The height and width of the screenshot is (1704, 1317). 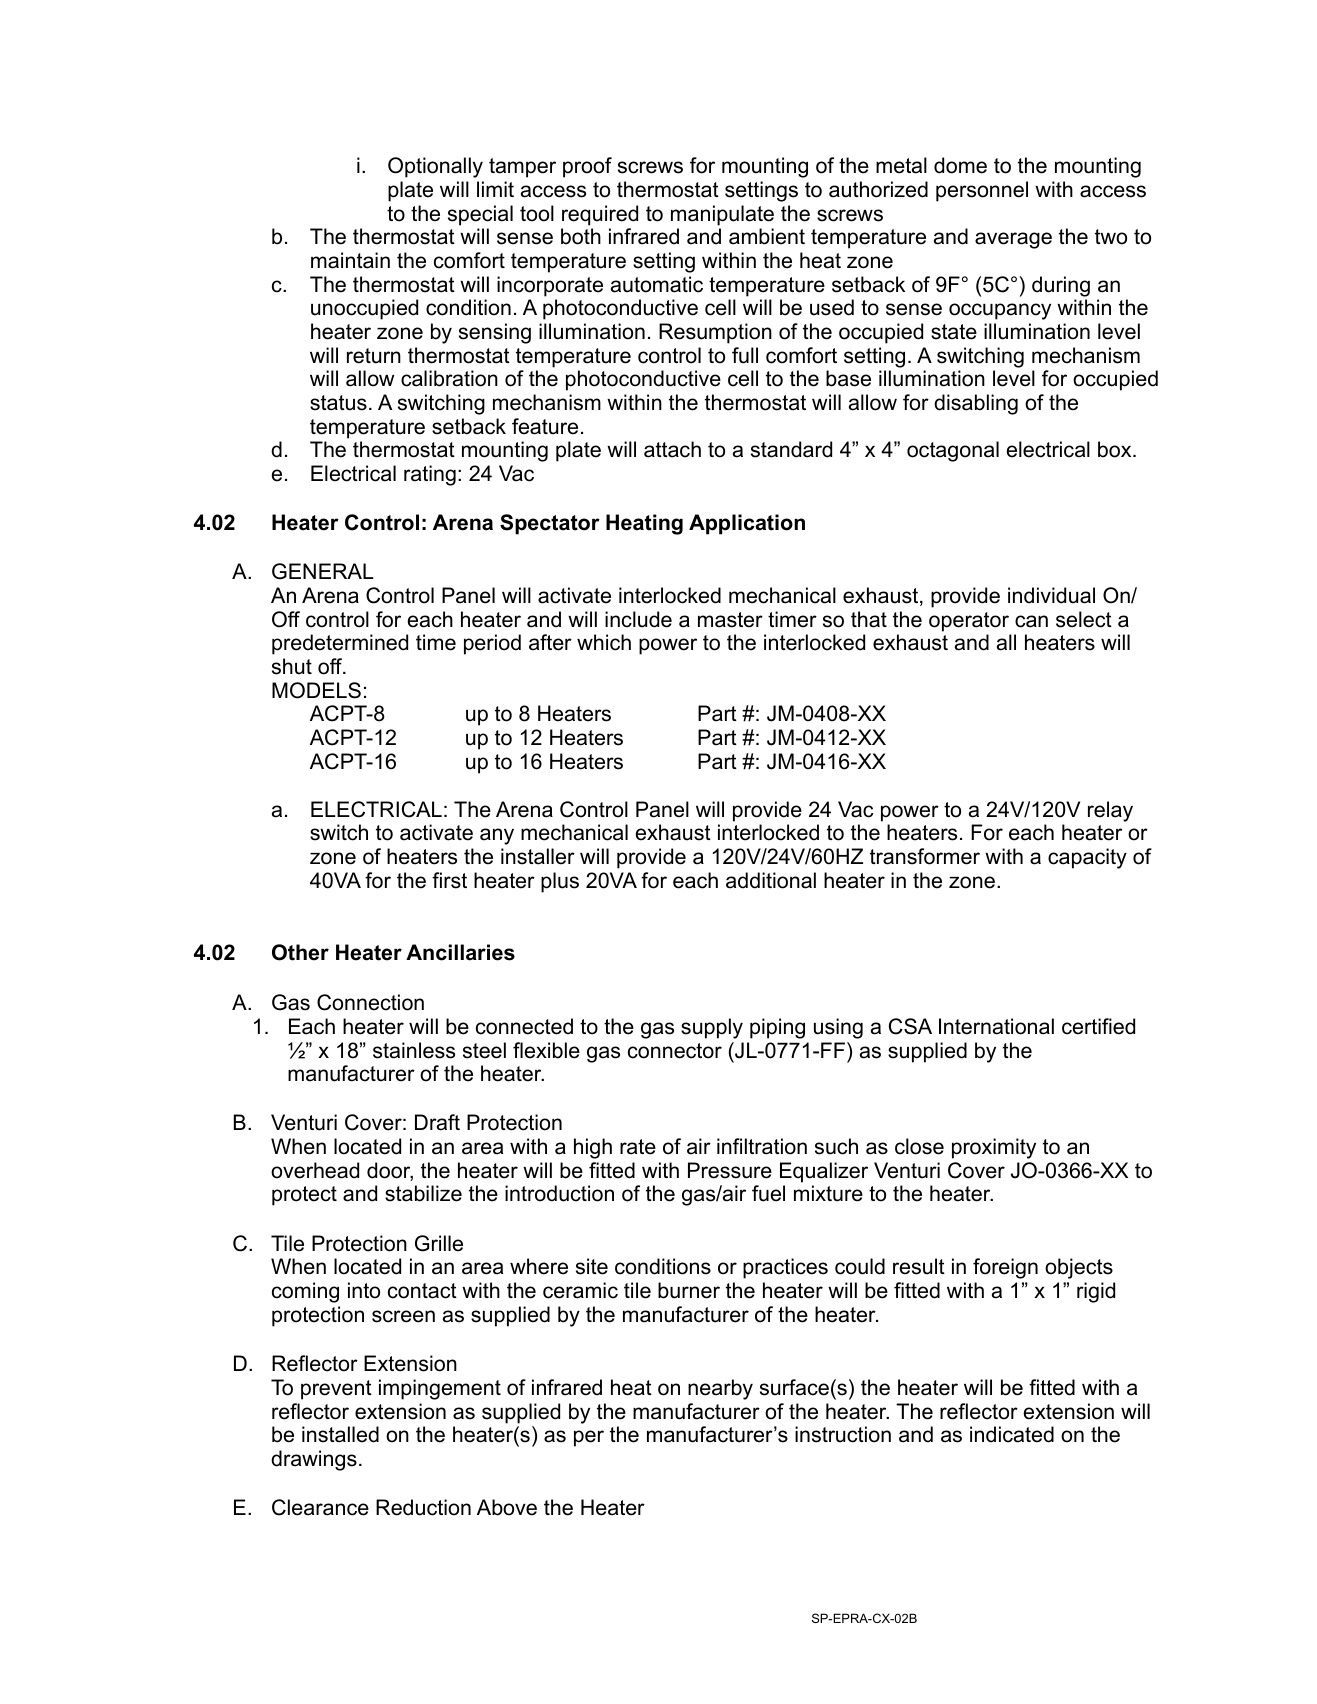 I want to click on additional, so click(x=771, y=880).
